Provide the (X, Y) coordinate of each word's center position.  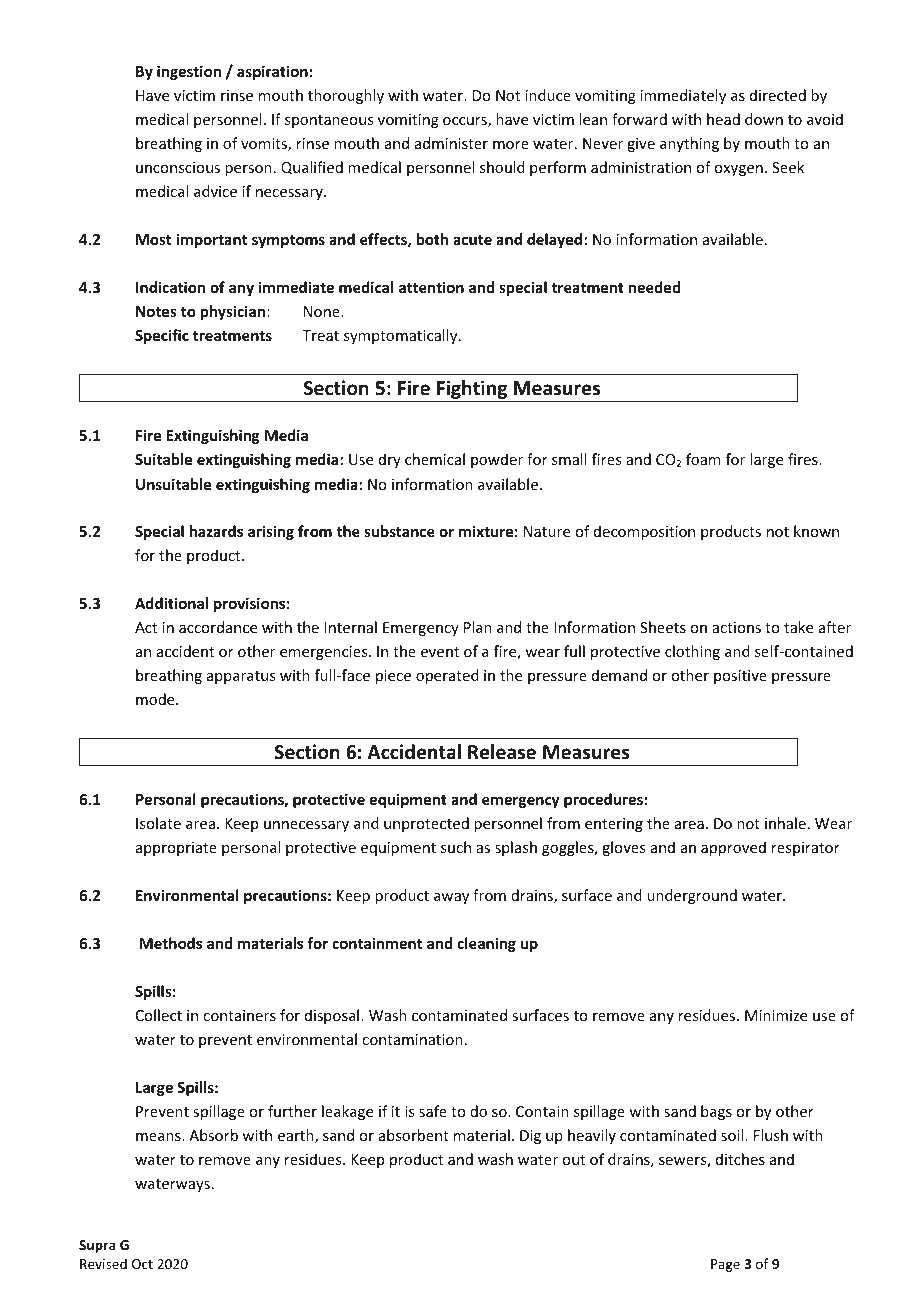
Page (725, 1265)
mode (156, 699)
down (764, 119)
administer (451, 143)
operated (447, 676)
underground (692, 896)
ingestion (189, 72)
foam (703, 459)
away (451, 898)
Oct (142, 1264)
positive (740, 677)
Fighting (472, 389)
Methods (171, 943)
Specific (162, 336)
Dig (530, 1137)
